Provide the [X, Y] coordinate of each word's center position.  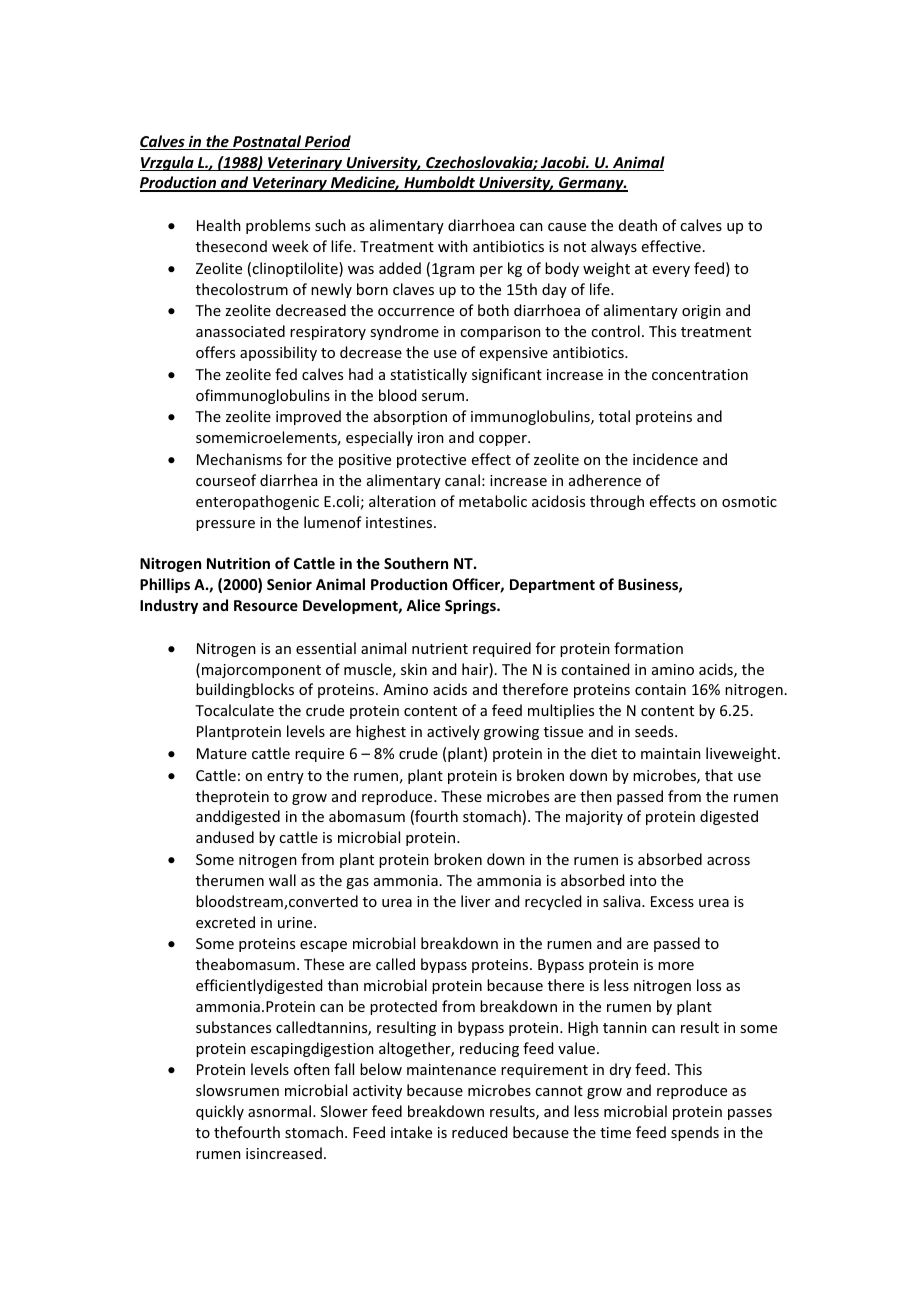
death [638, 225]
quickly [220, 1112]
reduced [479, 1132]
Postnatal [267, 142]
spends [695, 1133]
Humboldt [439, 184]
